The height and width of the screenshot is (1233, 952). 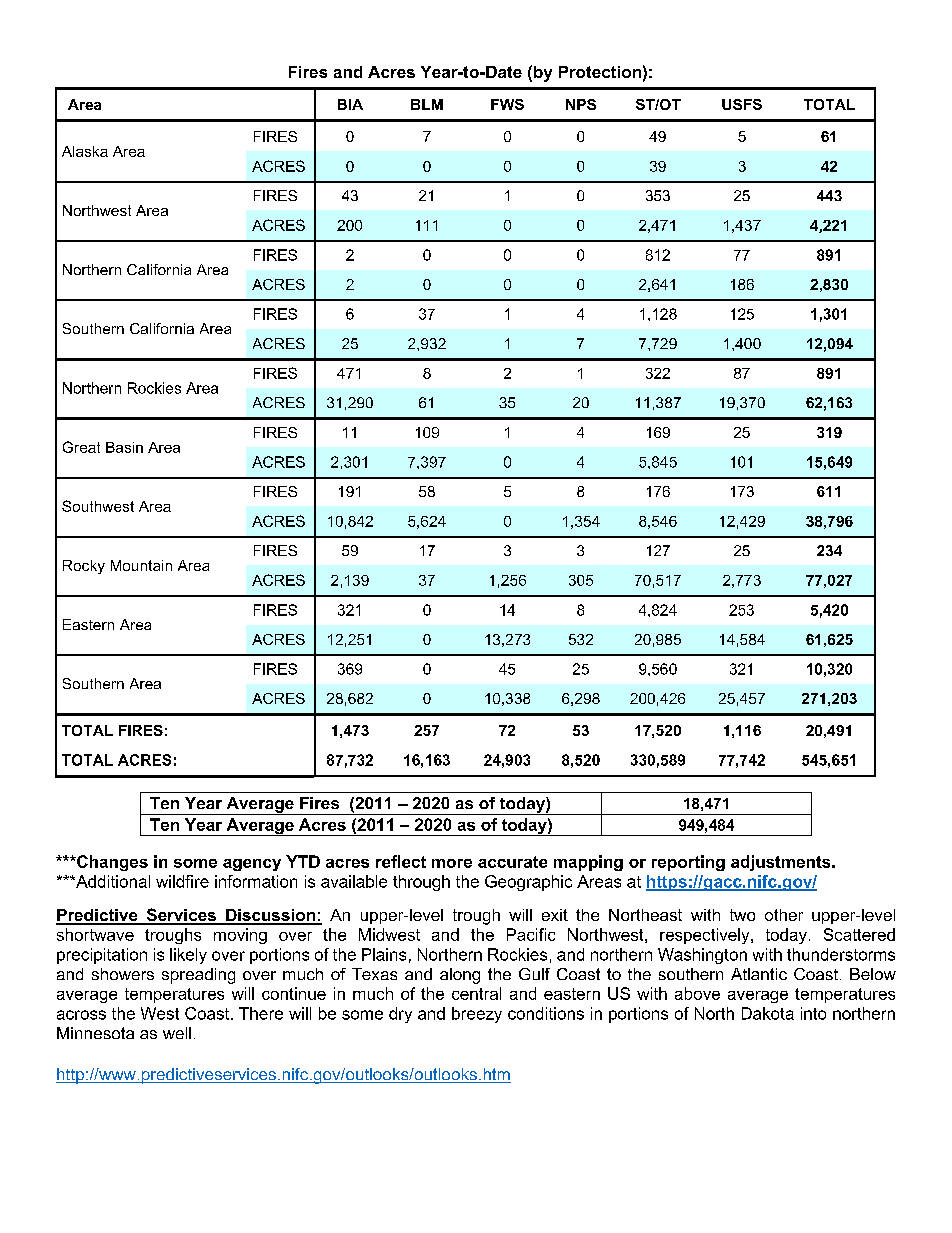 What do you see at coordinates (507, 104) in the screenshot?
I see `FWS` at bounding box center [507, 104].
